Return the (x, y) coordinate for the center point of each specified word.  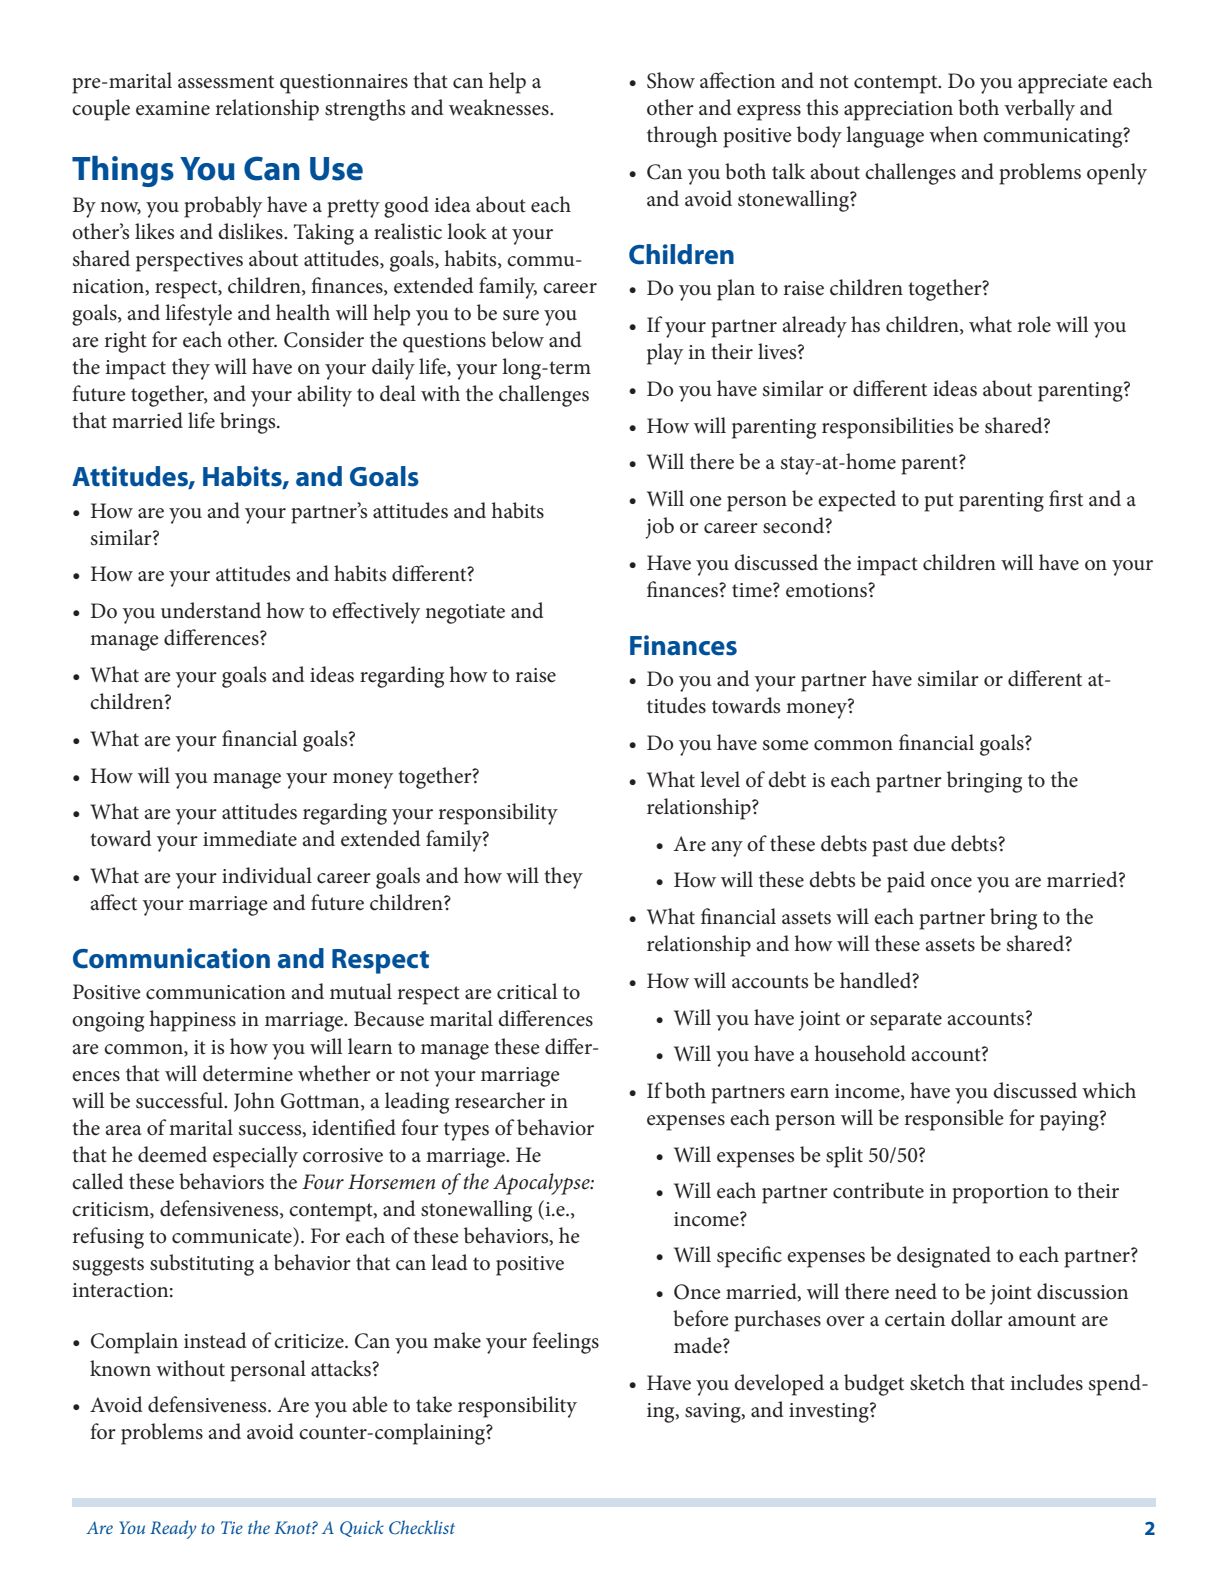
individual (267, 875)
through (682, 137)
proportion (1000, 1194)
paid (906, 882)
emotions (827, 590)
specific (749, 1257)
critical (527, 991)
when (953, 134)
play (665, 354)
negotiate (465, 614)
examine (173, 108)
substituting (202, 1265)
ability (324, 396)
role (1034, 324)
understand (211, 610)
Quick (362, 1528)
